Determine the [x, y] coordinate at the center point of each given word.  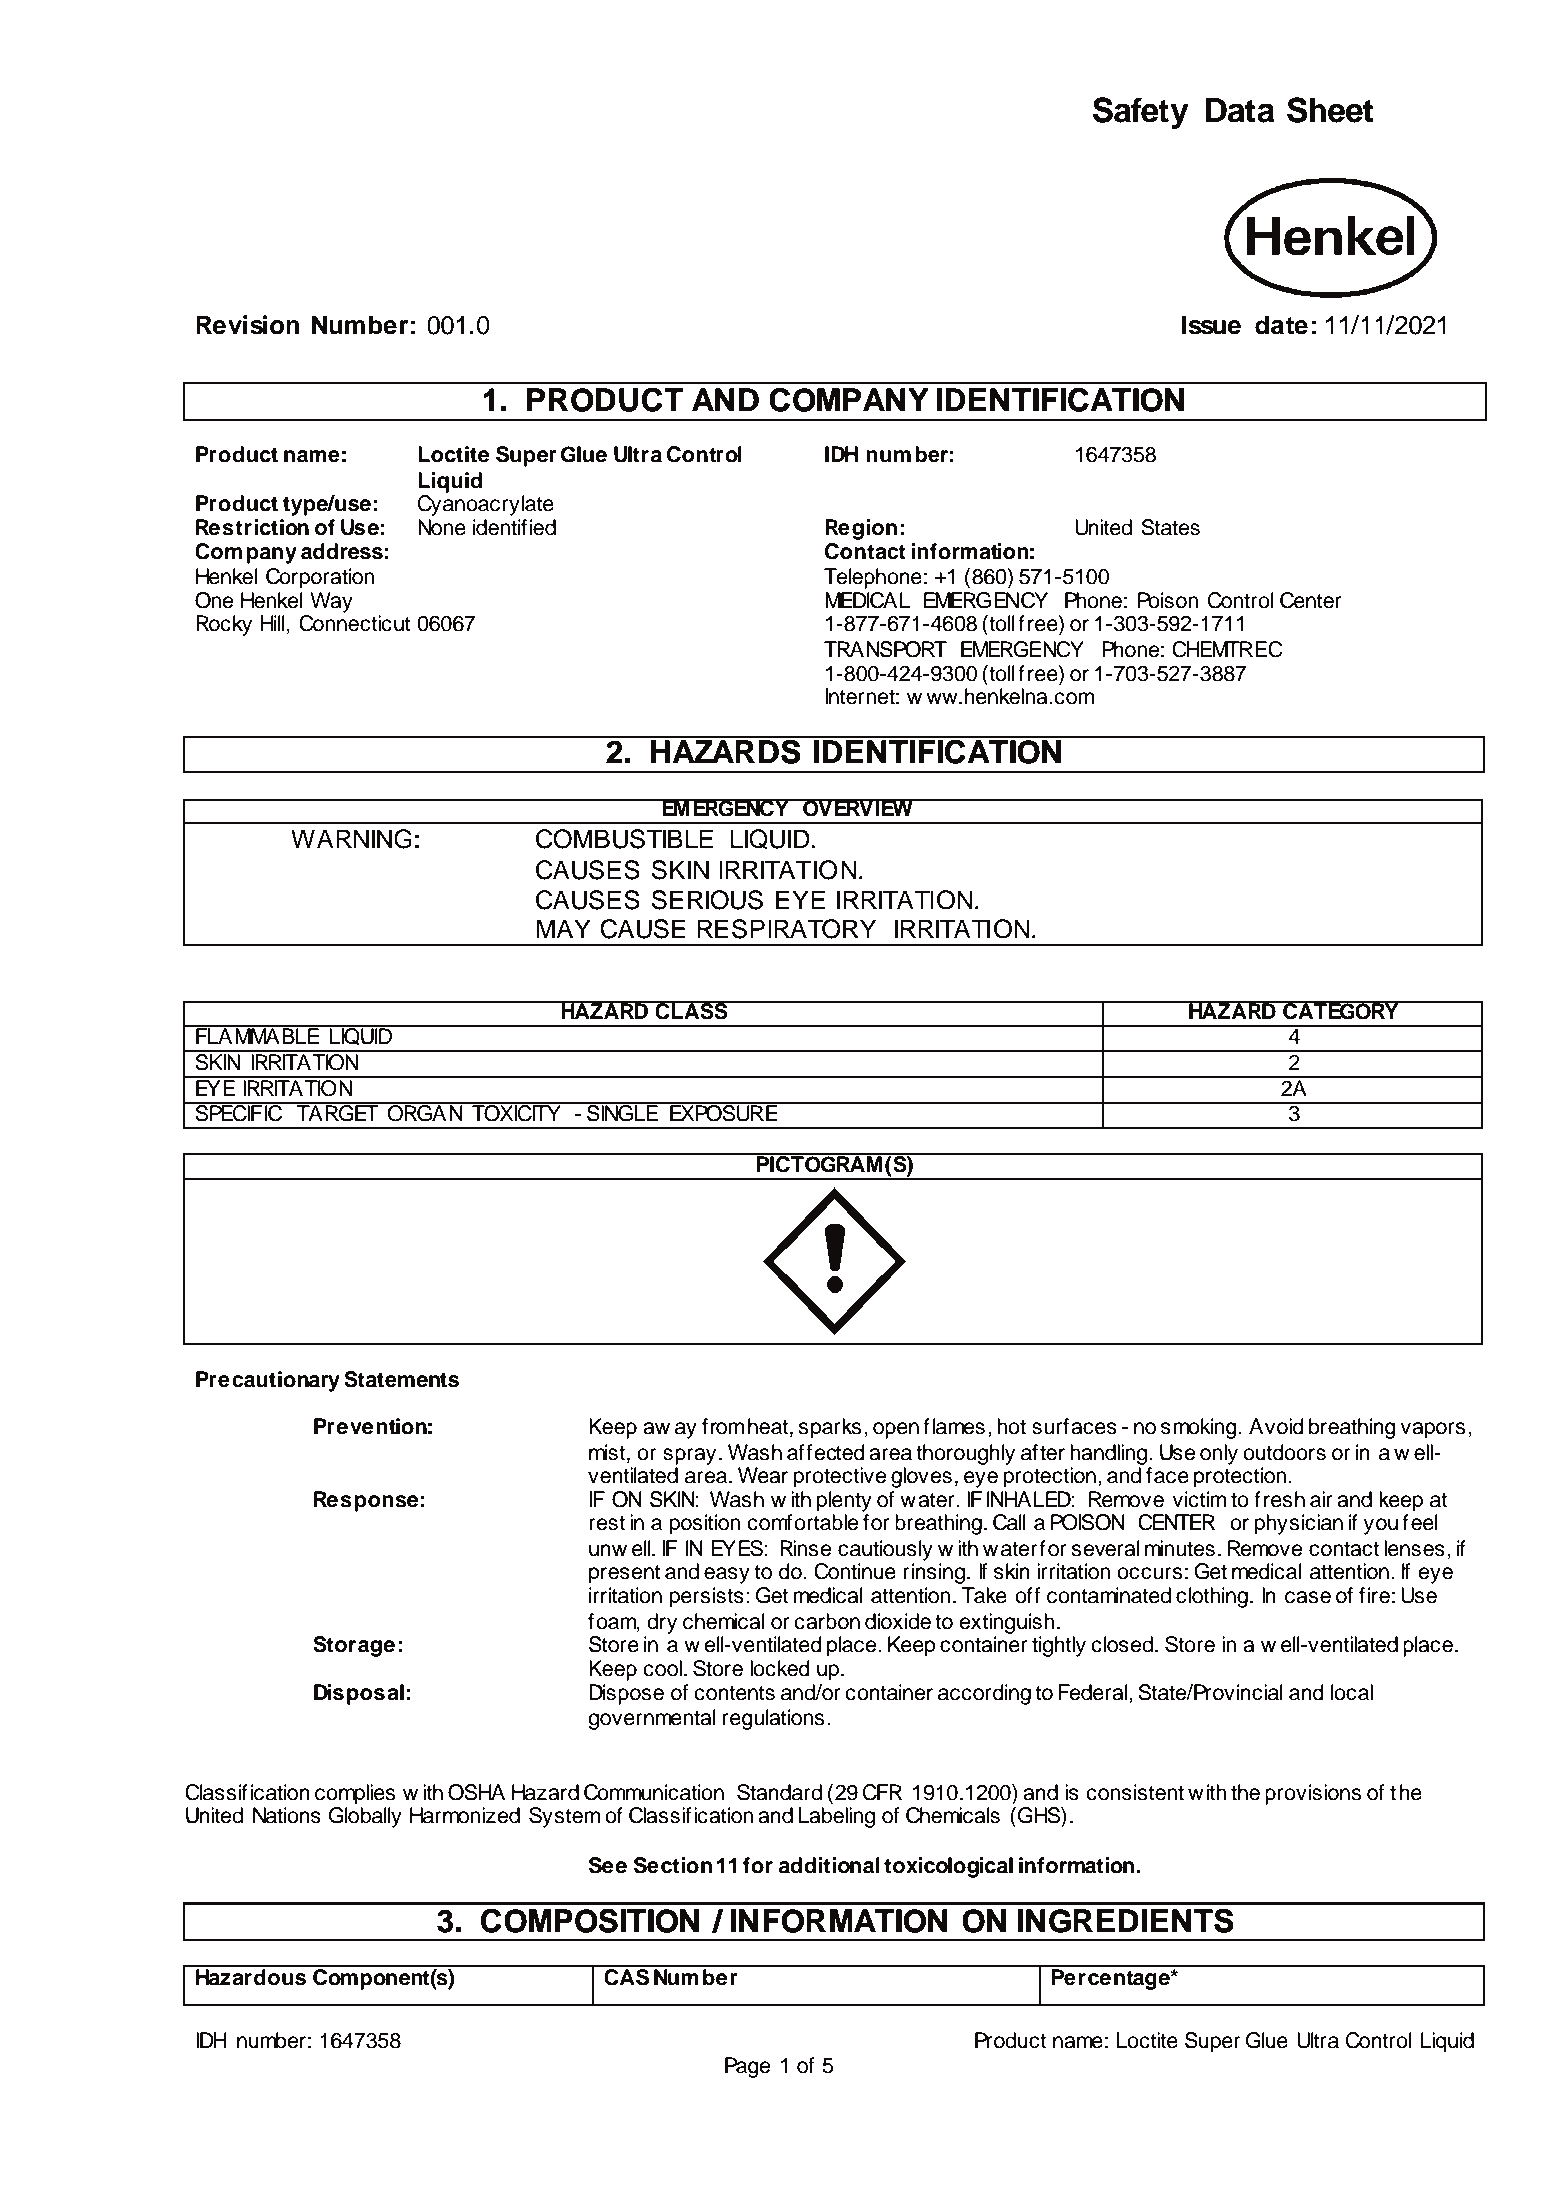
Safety [1141, 113]
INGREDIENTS [1125, 1921]
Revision [247, 325]
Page [748, 2067]
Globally [365, 1817]
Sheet [1330, 110]
